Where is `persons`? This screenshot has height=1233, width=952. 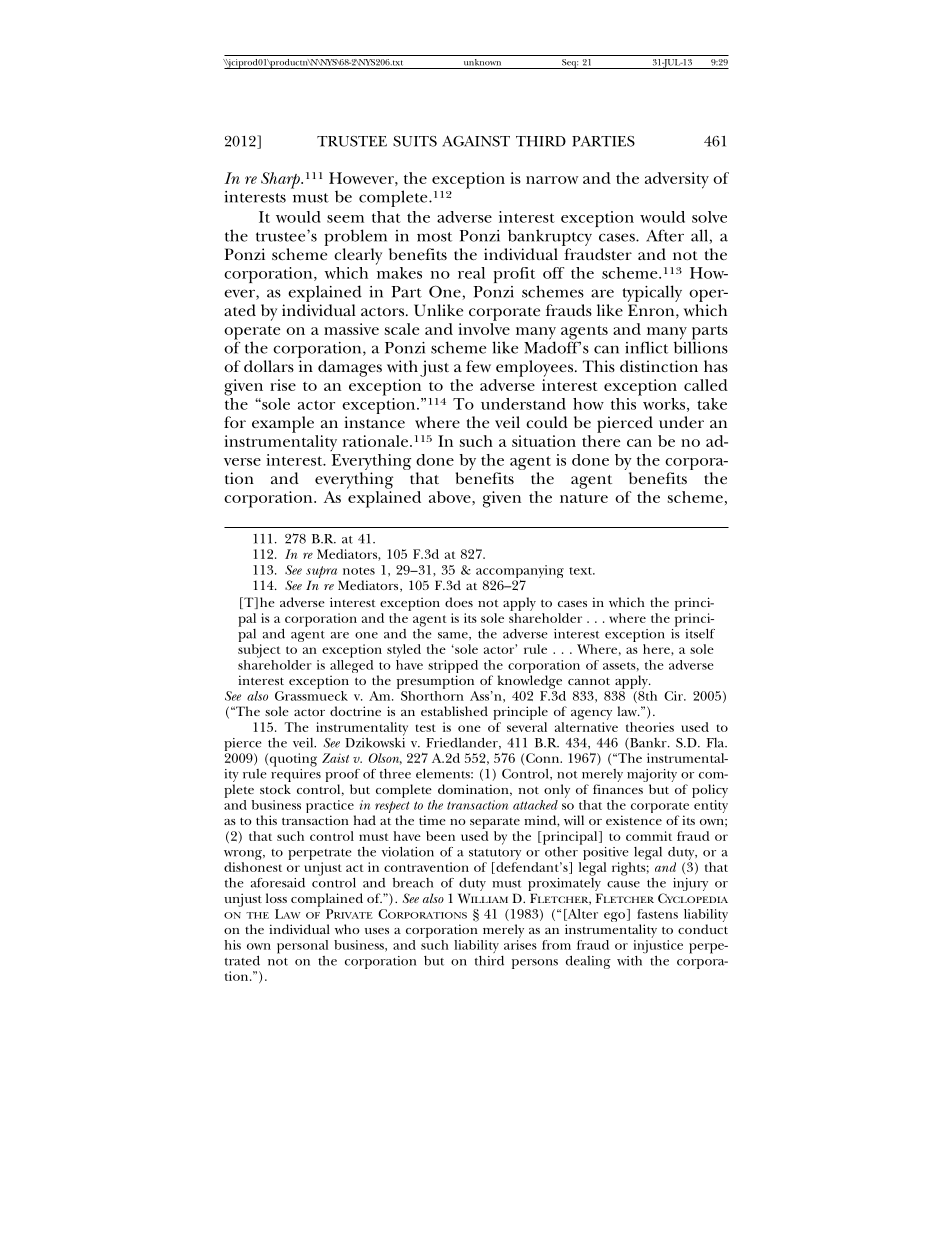
persons is located at coordinates (535, 964).
